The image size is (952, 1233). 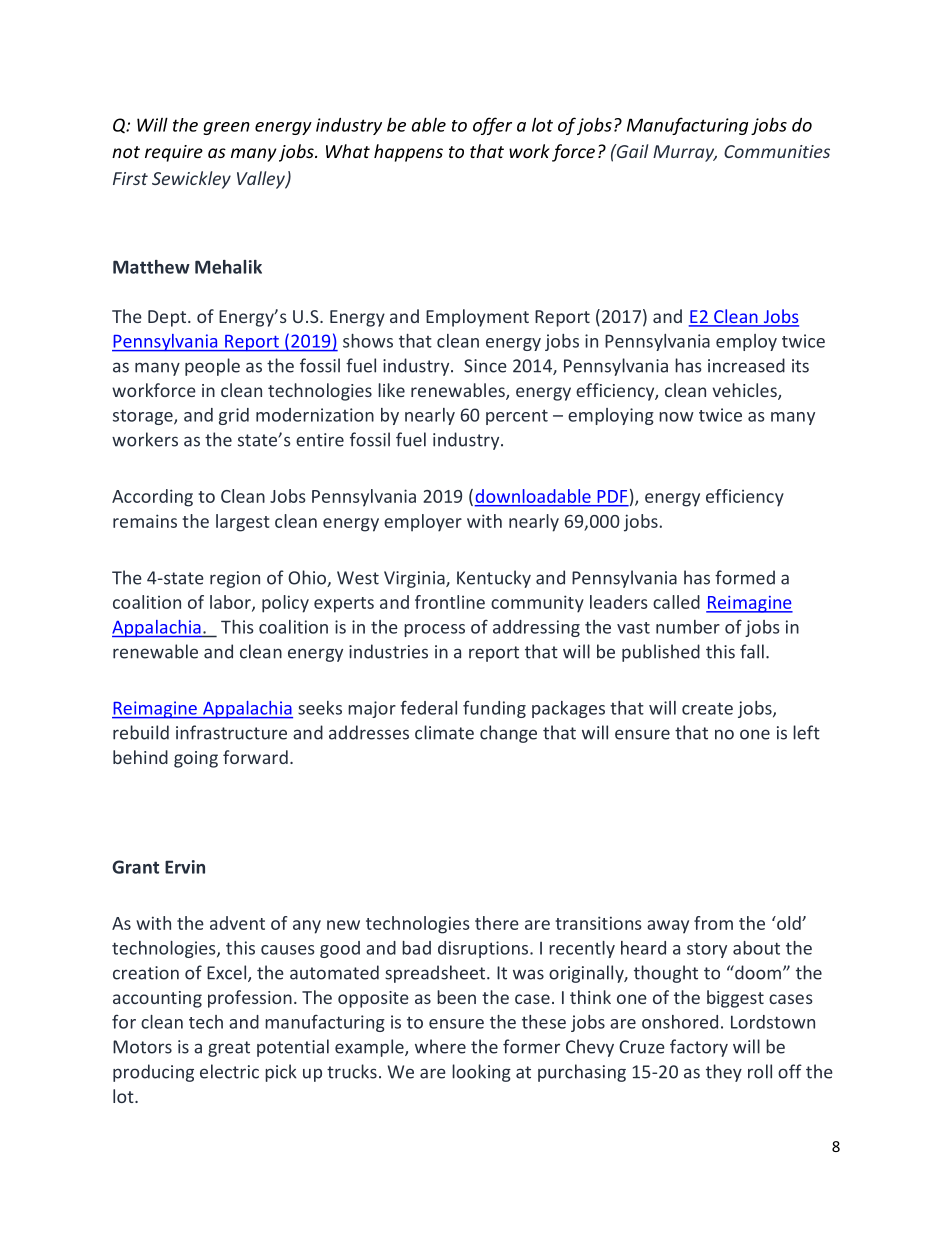 I want to click on require, so click(x=174, y=153).
